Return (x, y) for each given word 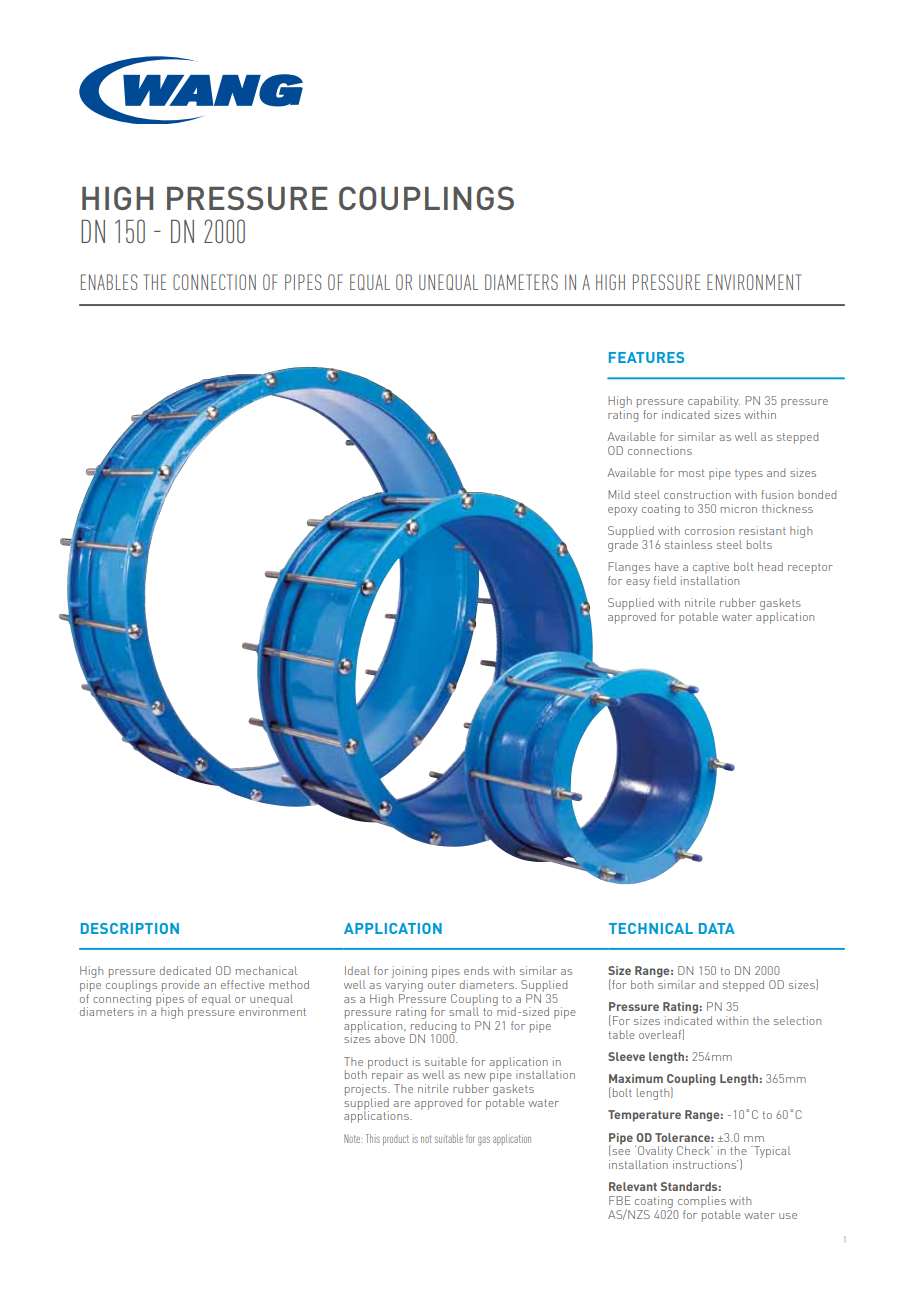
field (665, 580)
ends (476, 970)
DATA (717, 928)
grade (623, 546)
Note (353, 1138)
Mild (619, 494)
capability (714, 402)
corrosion (709, 530)
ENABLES (109, 282)
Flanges (629, 569)
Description (130, 928)
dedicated (185, 970)
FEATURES (646, 357)
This (373, 1138)
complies (702, 1202)
